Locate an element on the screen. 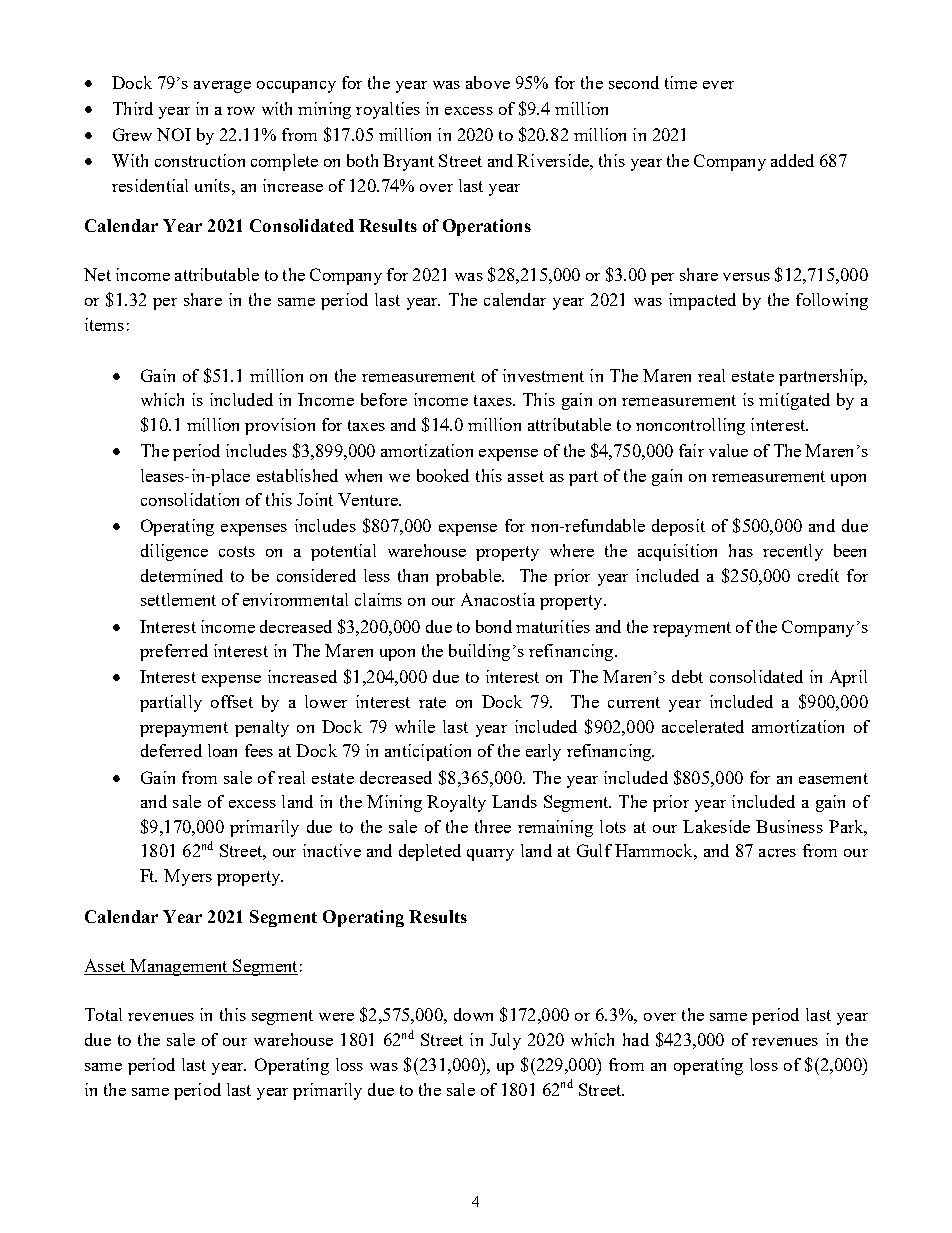 This screenshot has width=952, height=1233. impacted is located at coordinates (702, 301).
